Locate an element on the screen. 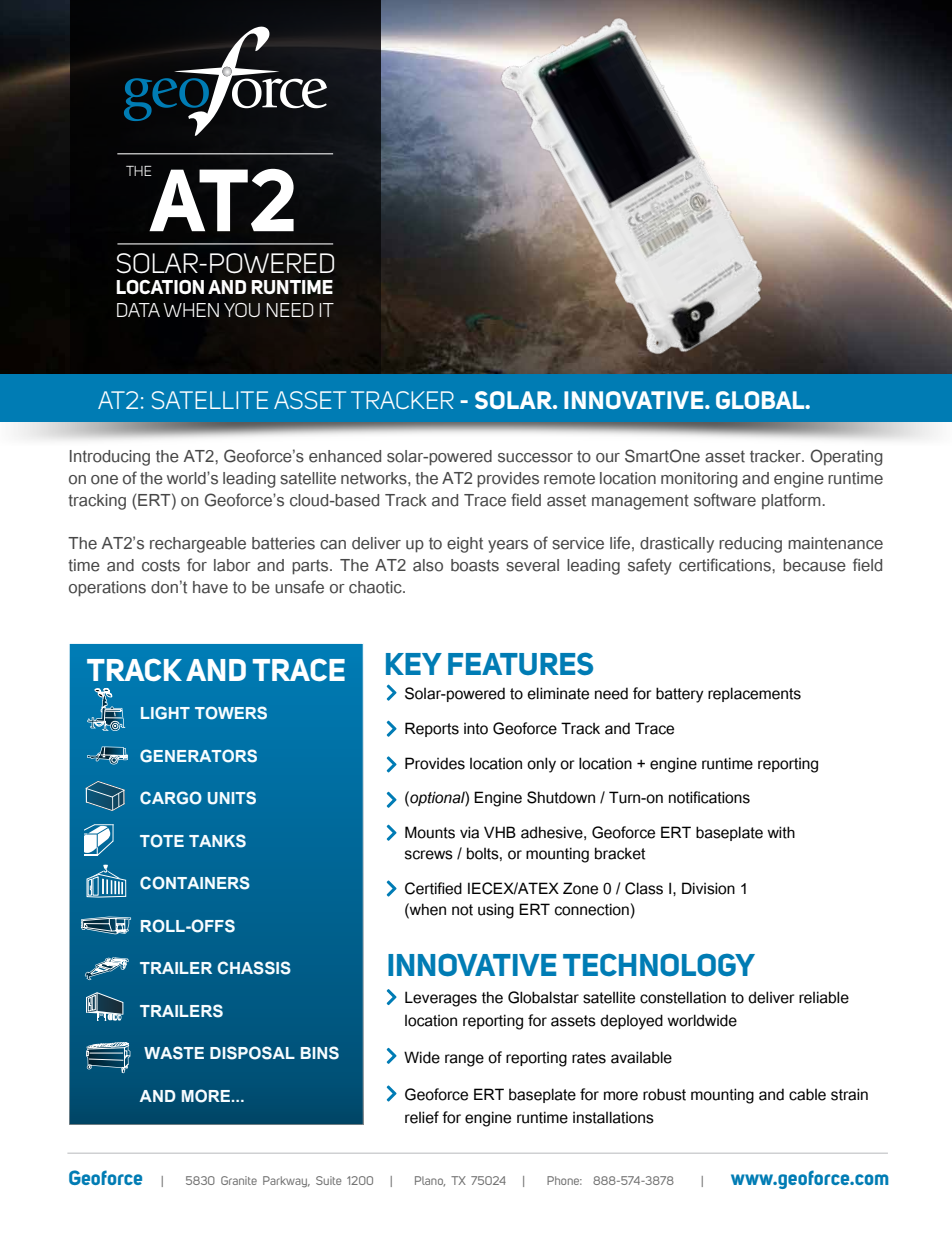 Image resolution: width=952 pixels, height=1233 pixels. reliable is located at coordinates (824, 997).
